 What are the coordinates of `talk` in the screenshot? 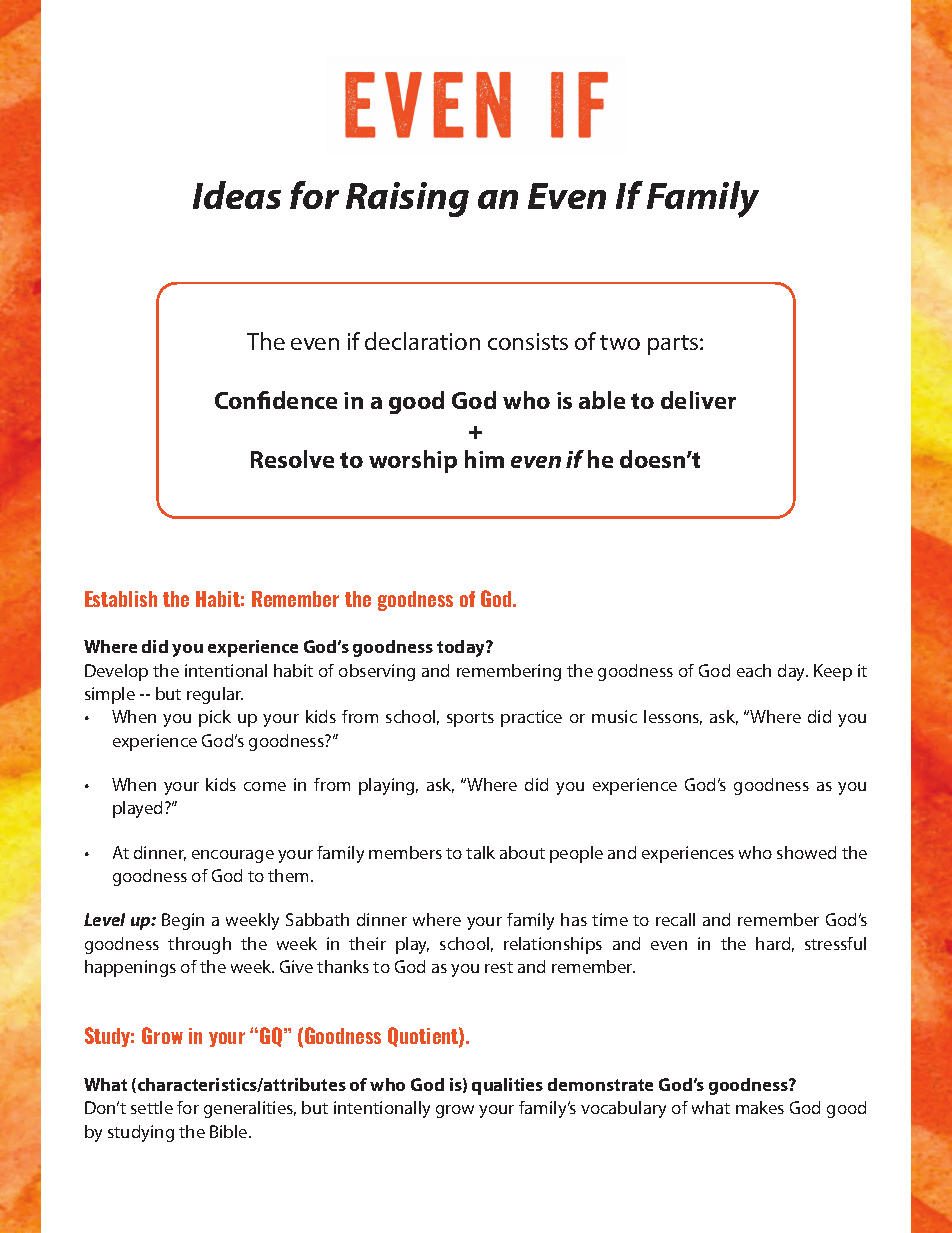 It's located at (480, 852).
